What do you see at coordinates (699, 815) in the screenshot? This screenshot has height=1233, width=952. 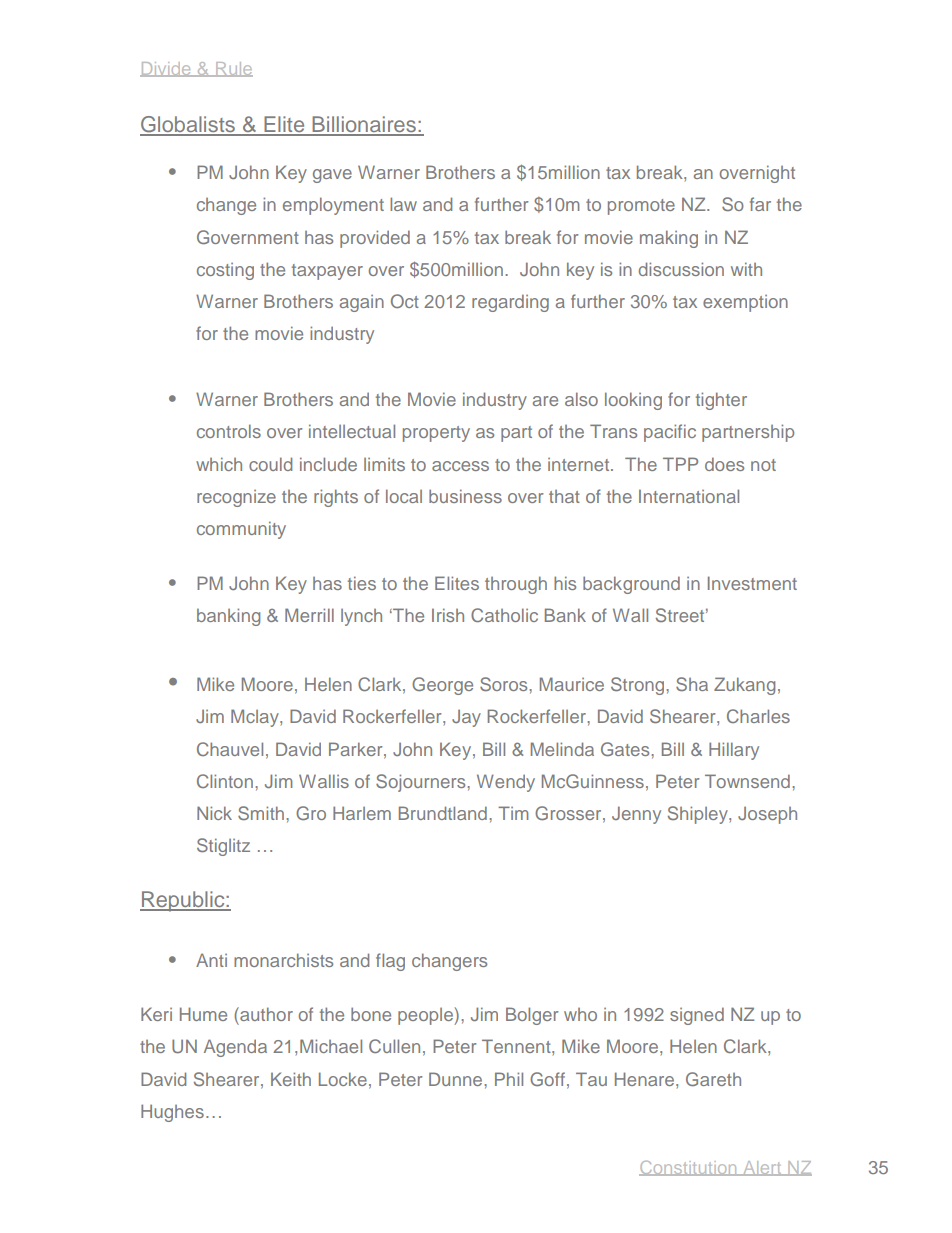 I see `Shipley` at bounding box center [699, 815].
